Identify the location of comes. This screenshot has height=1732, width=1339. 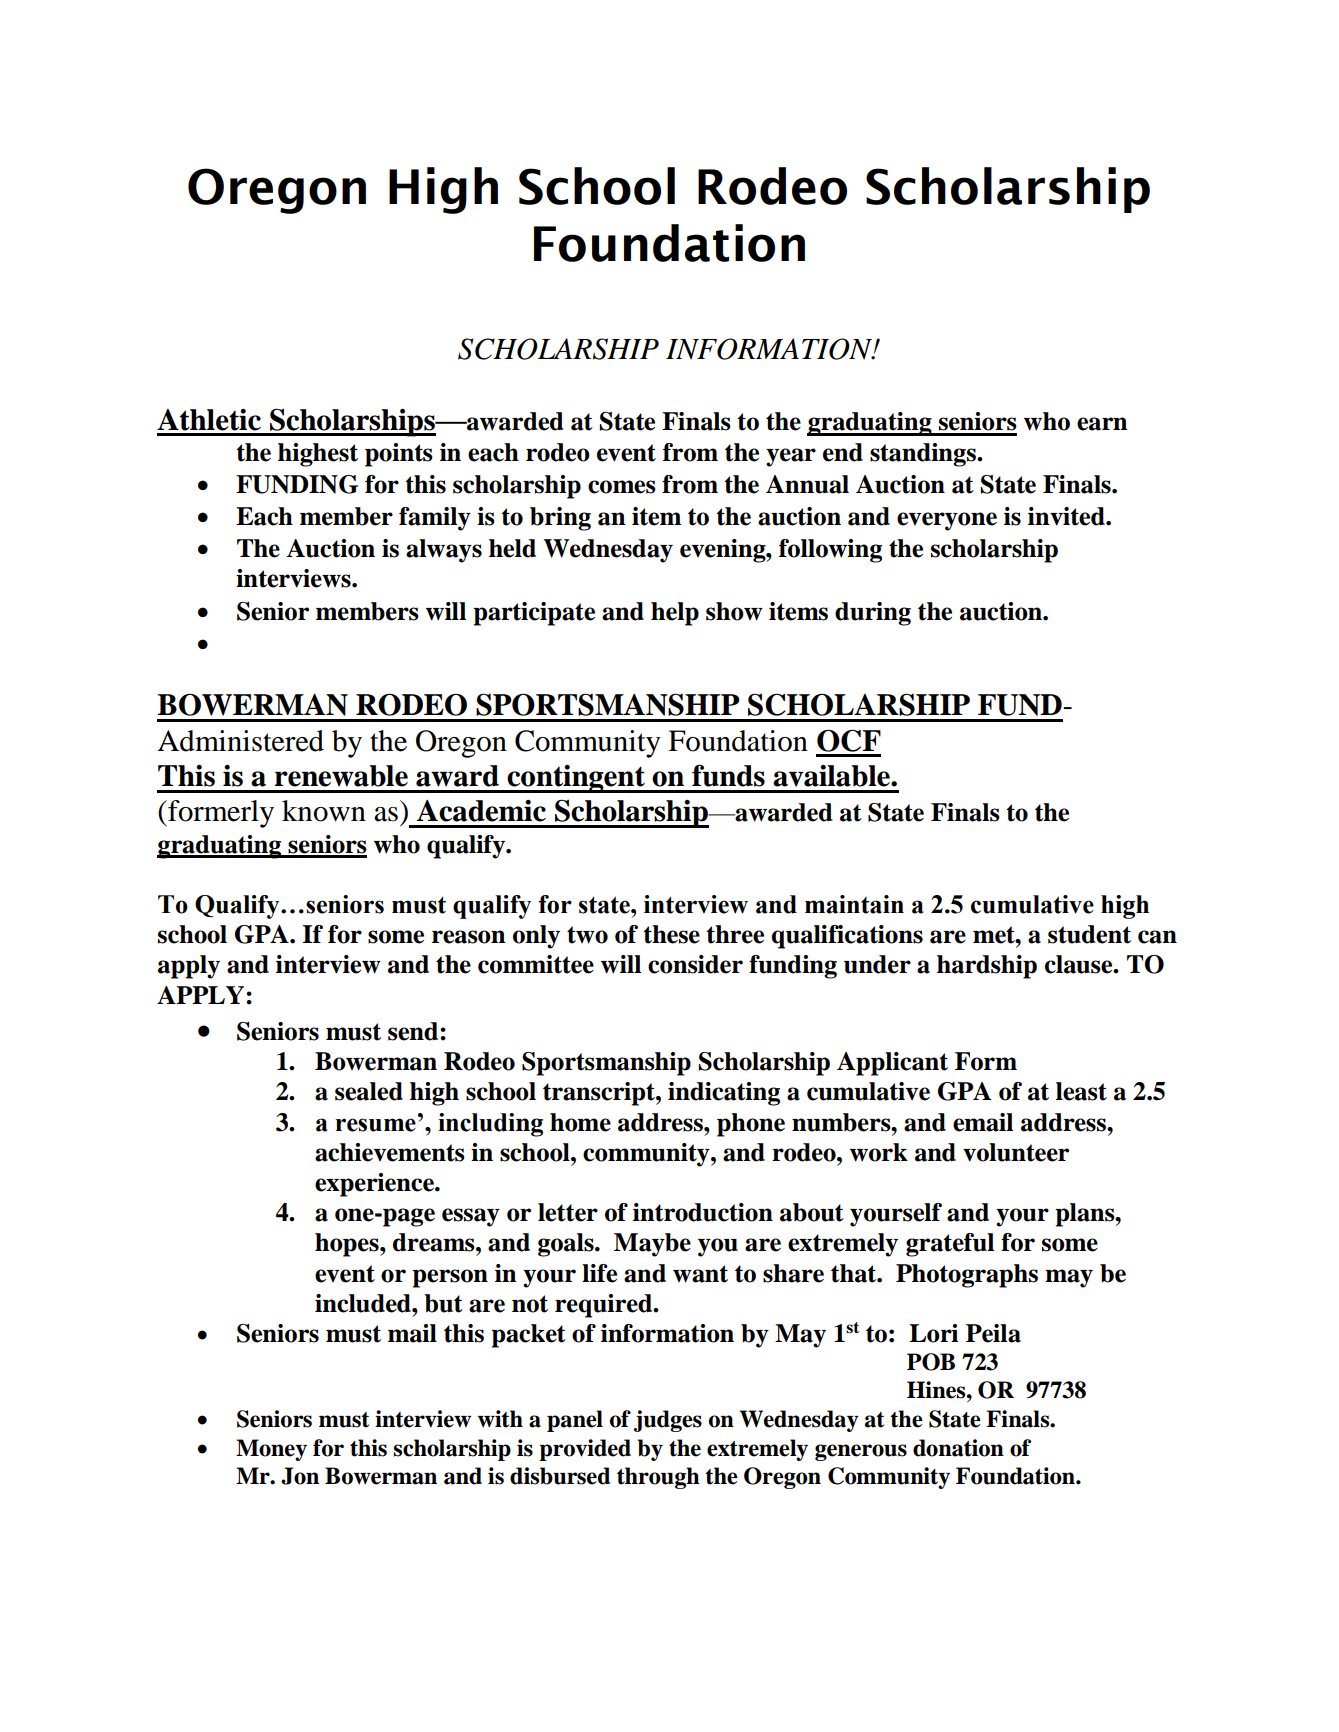
(622, 487).
